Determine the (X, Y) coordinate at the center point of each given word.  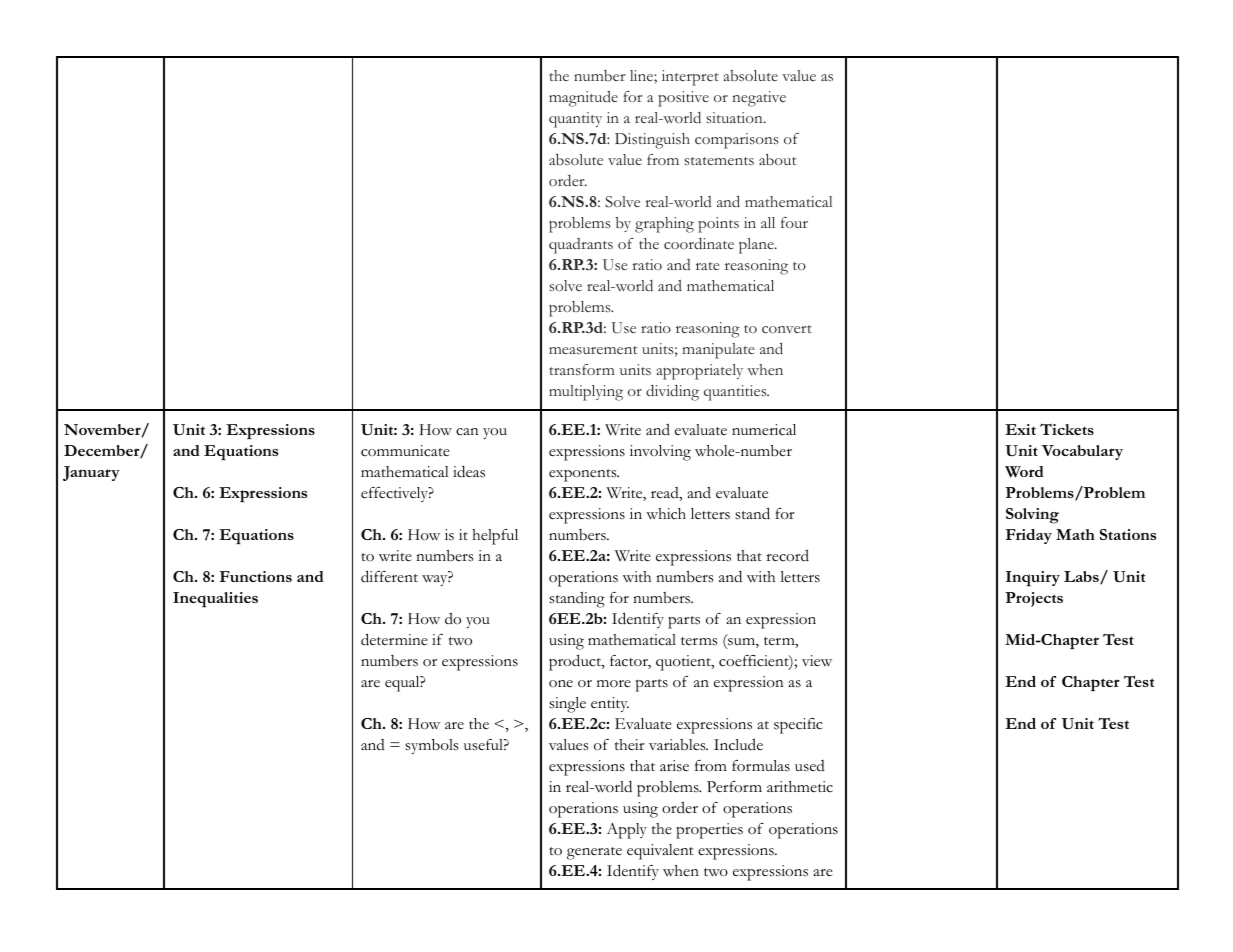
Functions (256, 576)
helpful (495, 537)
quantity (575, 120)
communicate (405, 451)
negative (759, 99)
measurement (593, 350)
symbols (432, 746)
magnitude (583, 99)
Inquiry (1033, 579)
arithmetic (800, 787)
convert (787, 329)
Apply (627, 831)
